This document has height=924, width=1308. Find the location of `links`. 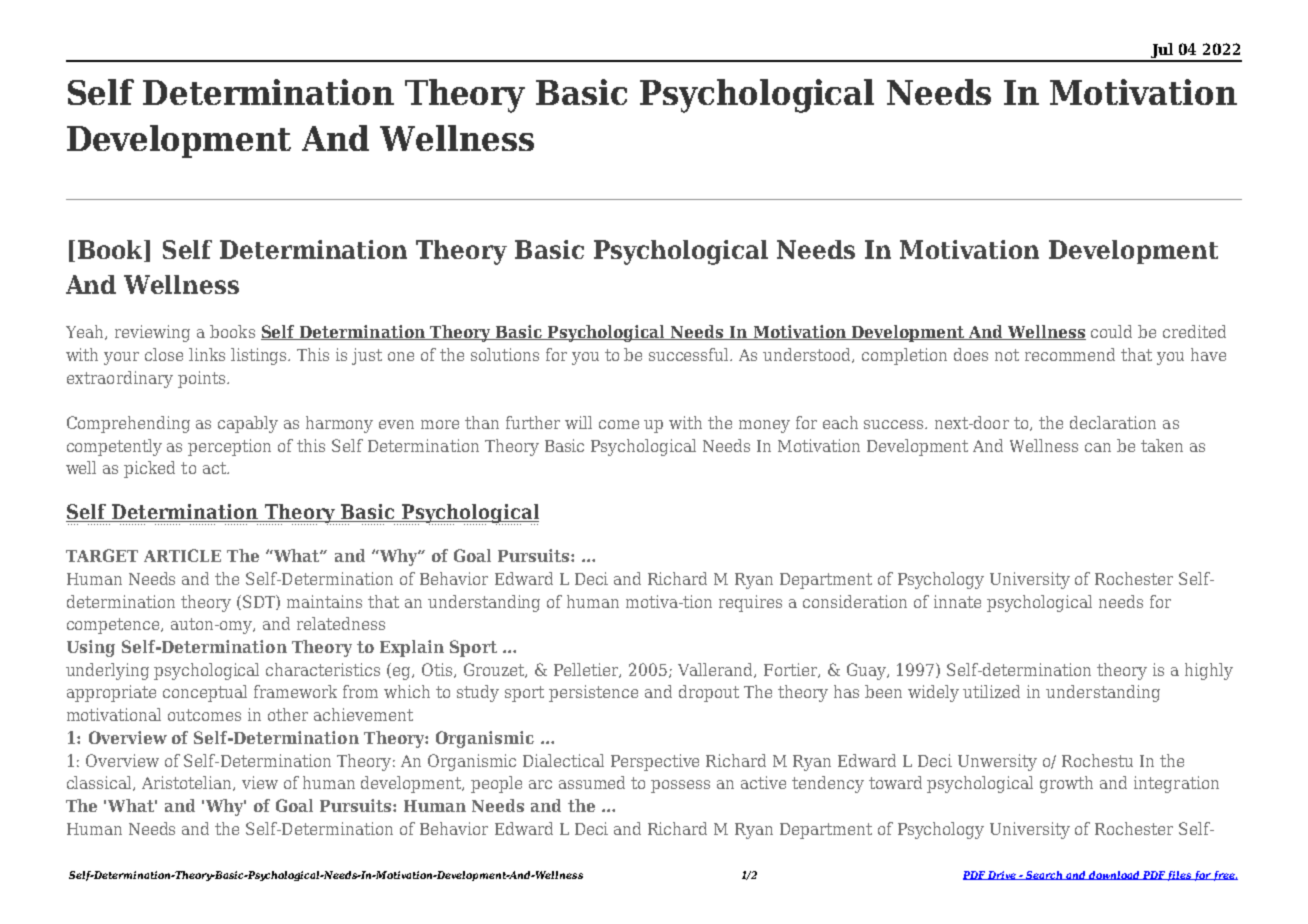

links is located at coordinates (207, 354).
